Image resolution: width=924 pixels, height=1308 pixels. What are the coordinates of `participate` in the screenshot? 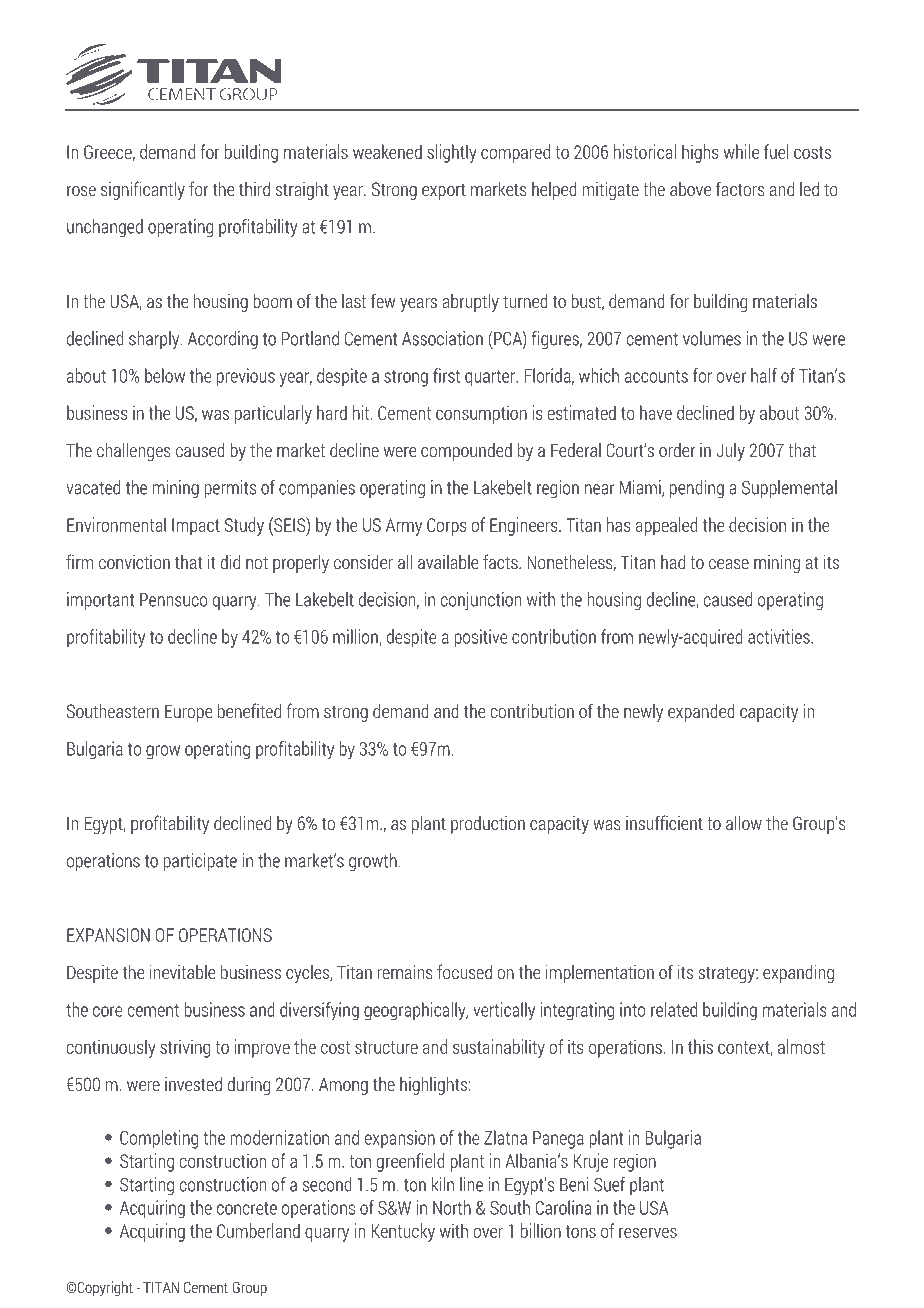 It's located at (200, 862).
